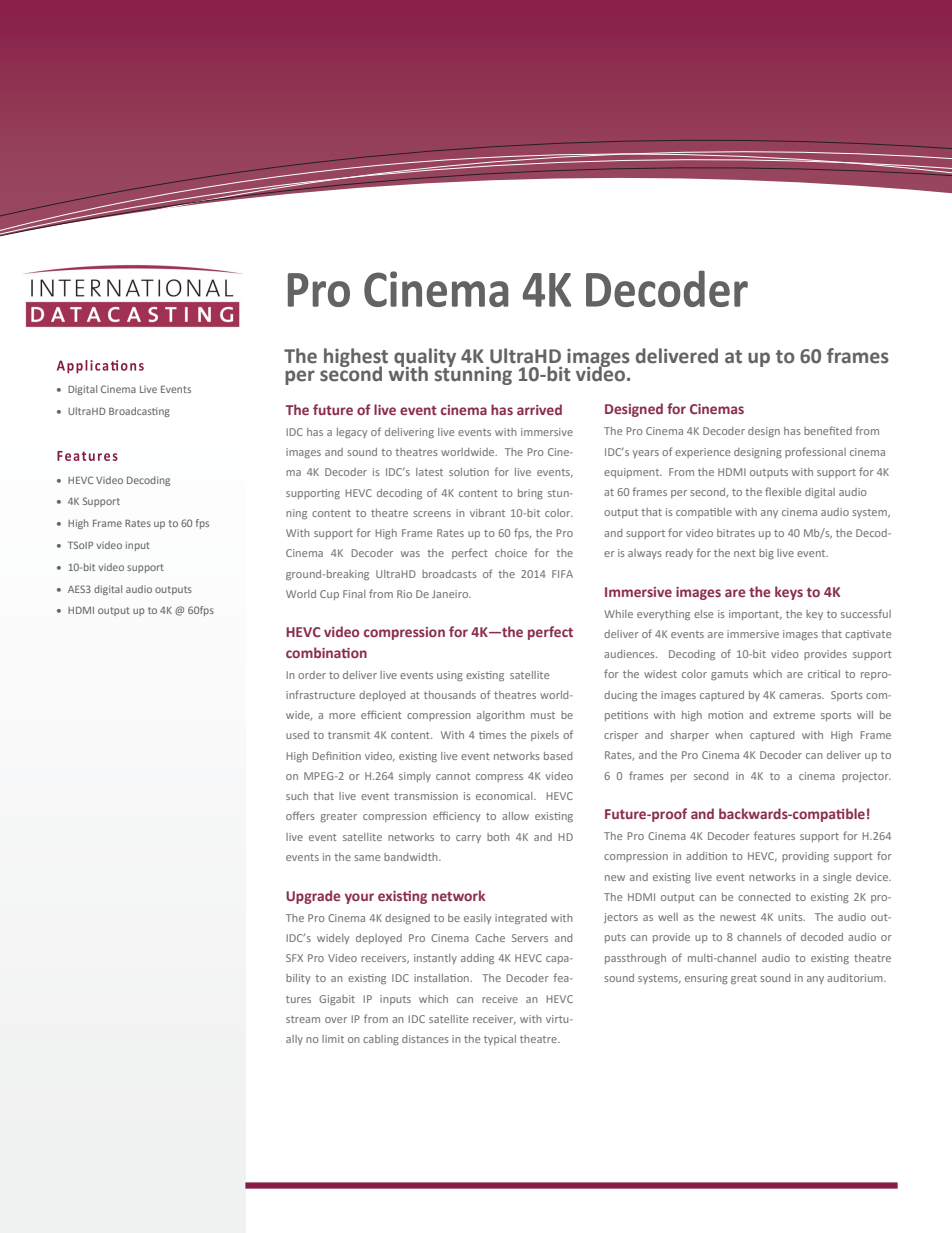  What do you see at coordinates (451, 594) in the screenshot?
I see `Janeiro` at bounding box center [451, 594].
